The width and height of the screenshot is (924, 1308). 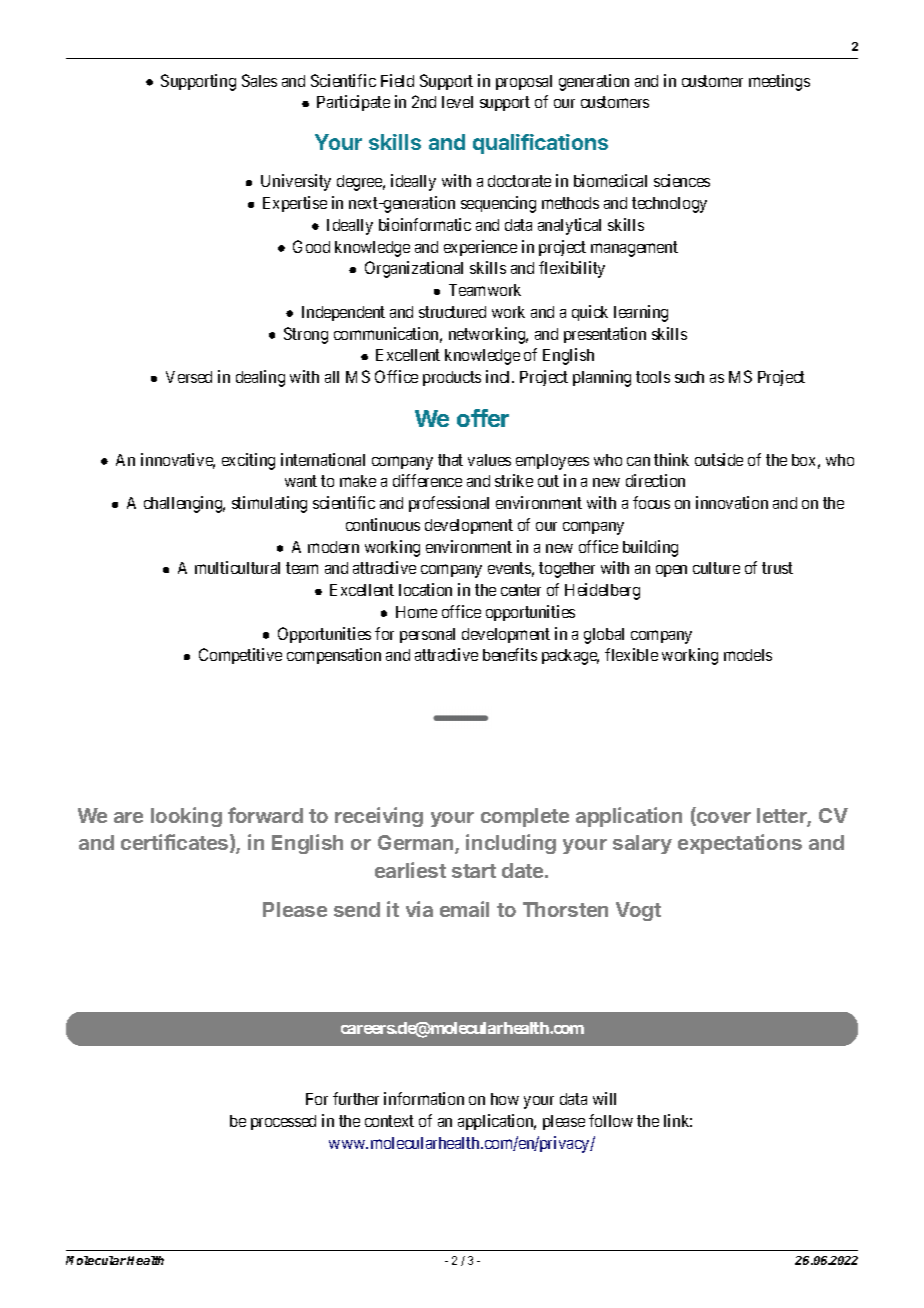 What do you see at coordinates (505, 1099) in the screenshot?
I see `how` at bounding box center [505, 1099].
